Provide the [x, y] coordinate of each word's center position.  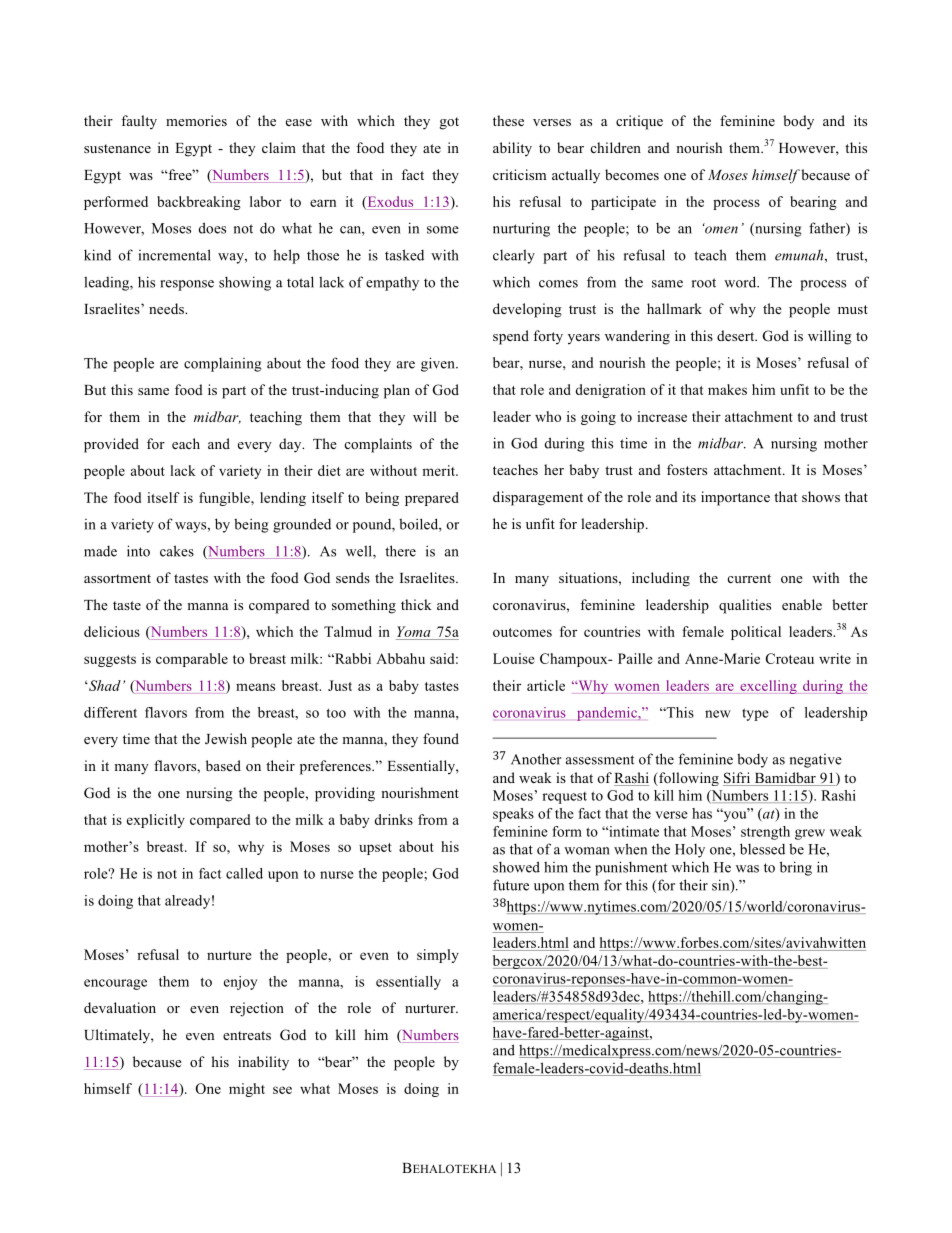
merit [439, 470]
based [223, 765]
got [449, 123]
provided [111, 445]
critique [639, 122]
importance [735, 498]
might [247, 1090]
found [441, 738]
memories [196, 120]
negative [816, 761]
